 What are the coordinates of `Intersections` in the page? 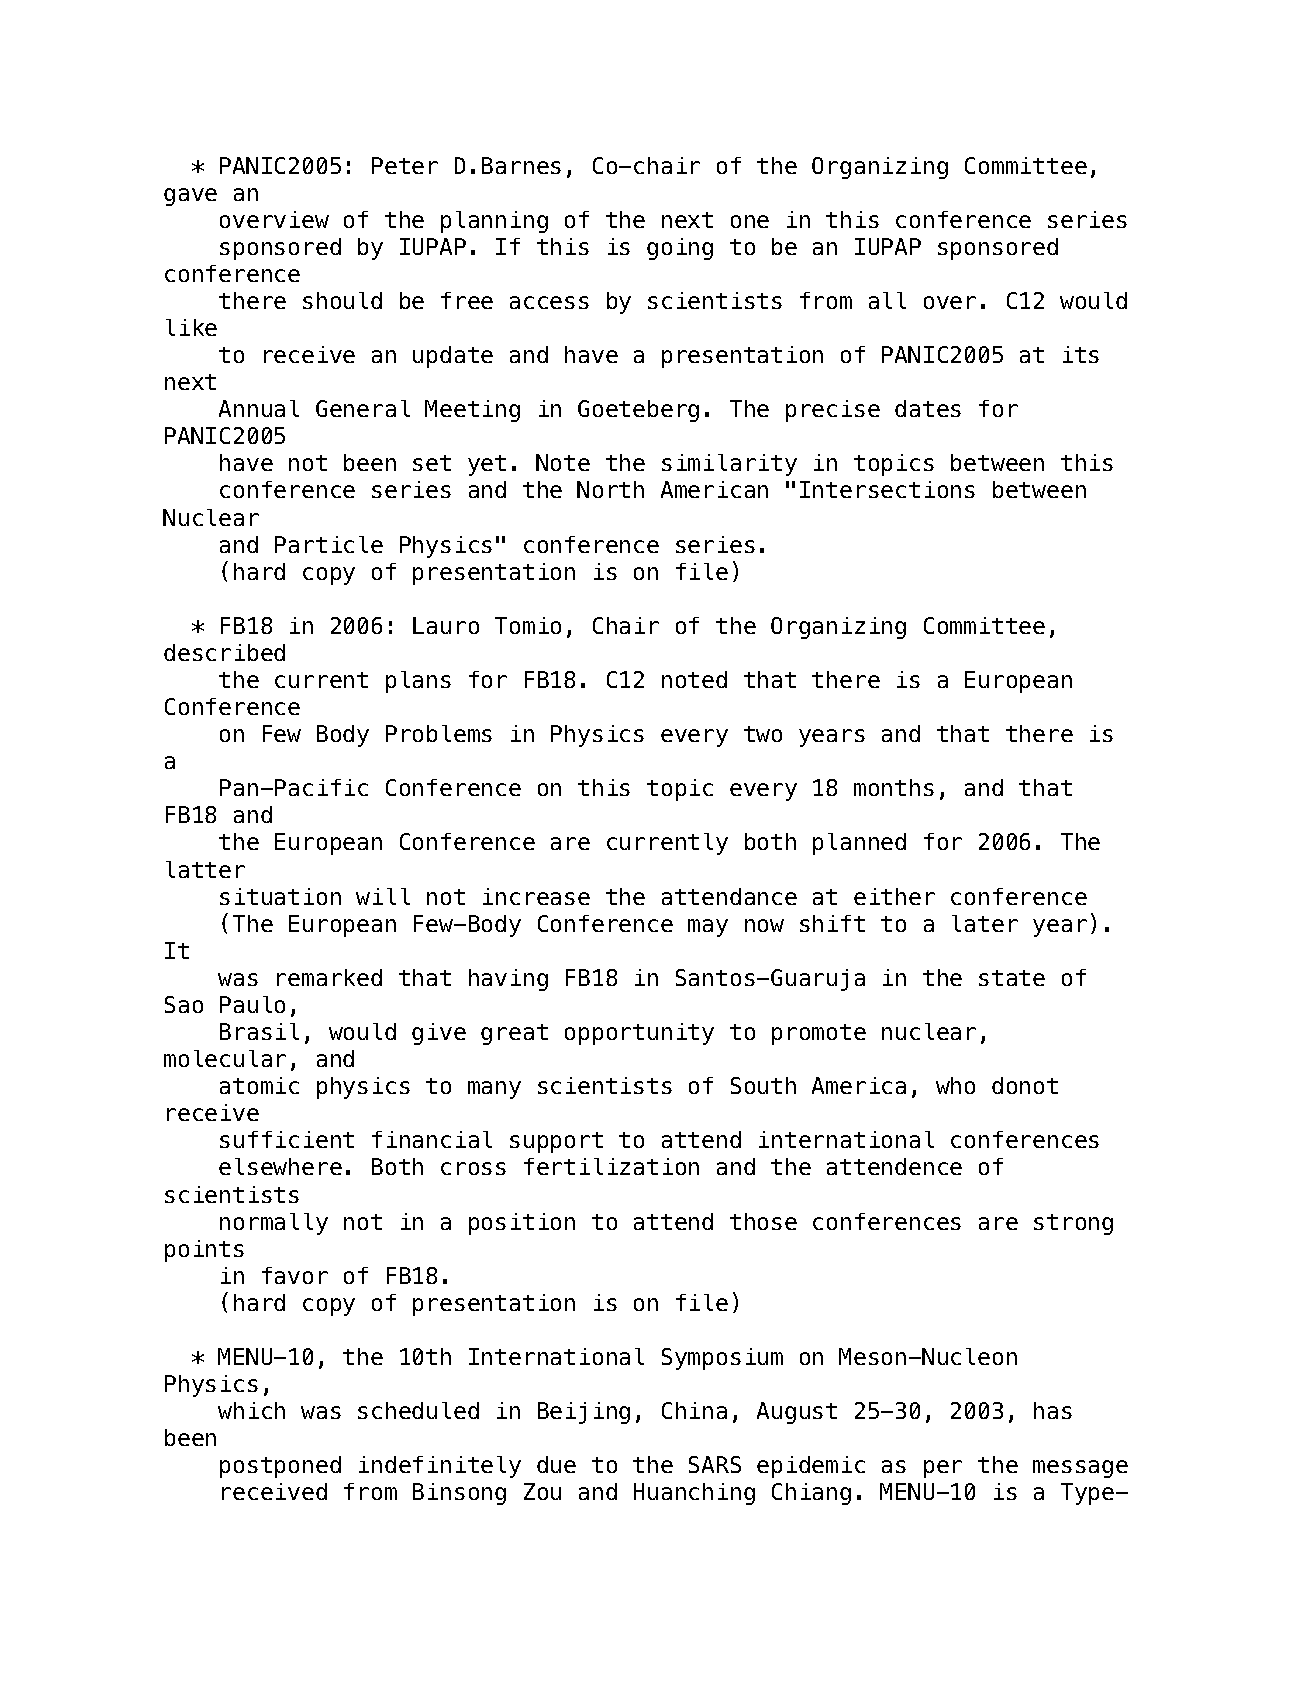 It's located at (887, 489).
